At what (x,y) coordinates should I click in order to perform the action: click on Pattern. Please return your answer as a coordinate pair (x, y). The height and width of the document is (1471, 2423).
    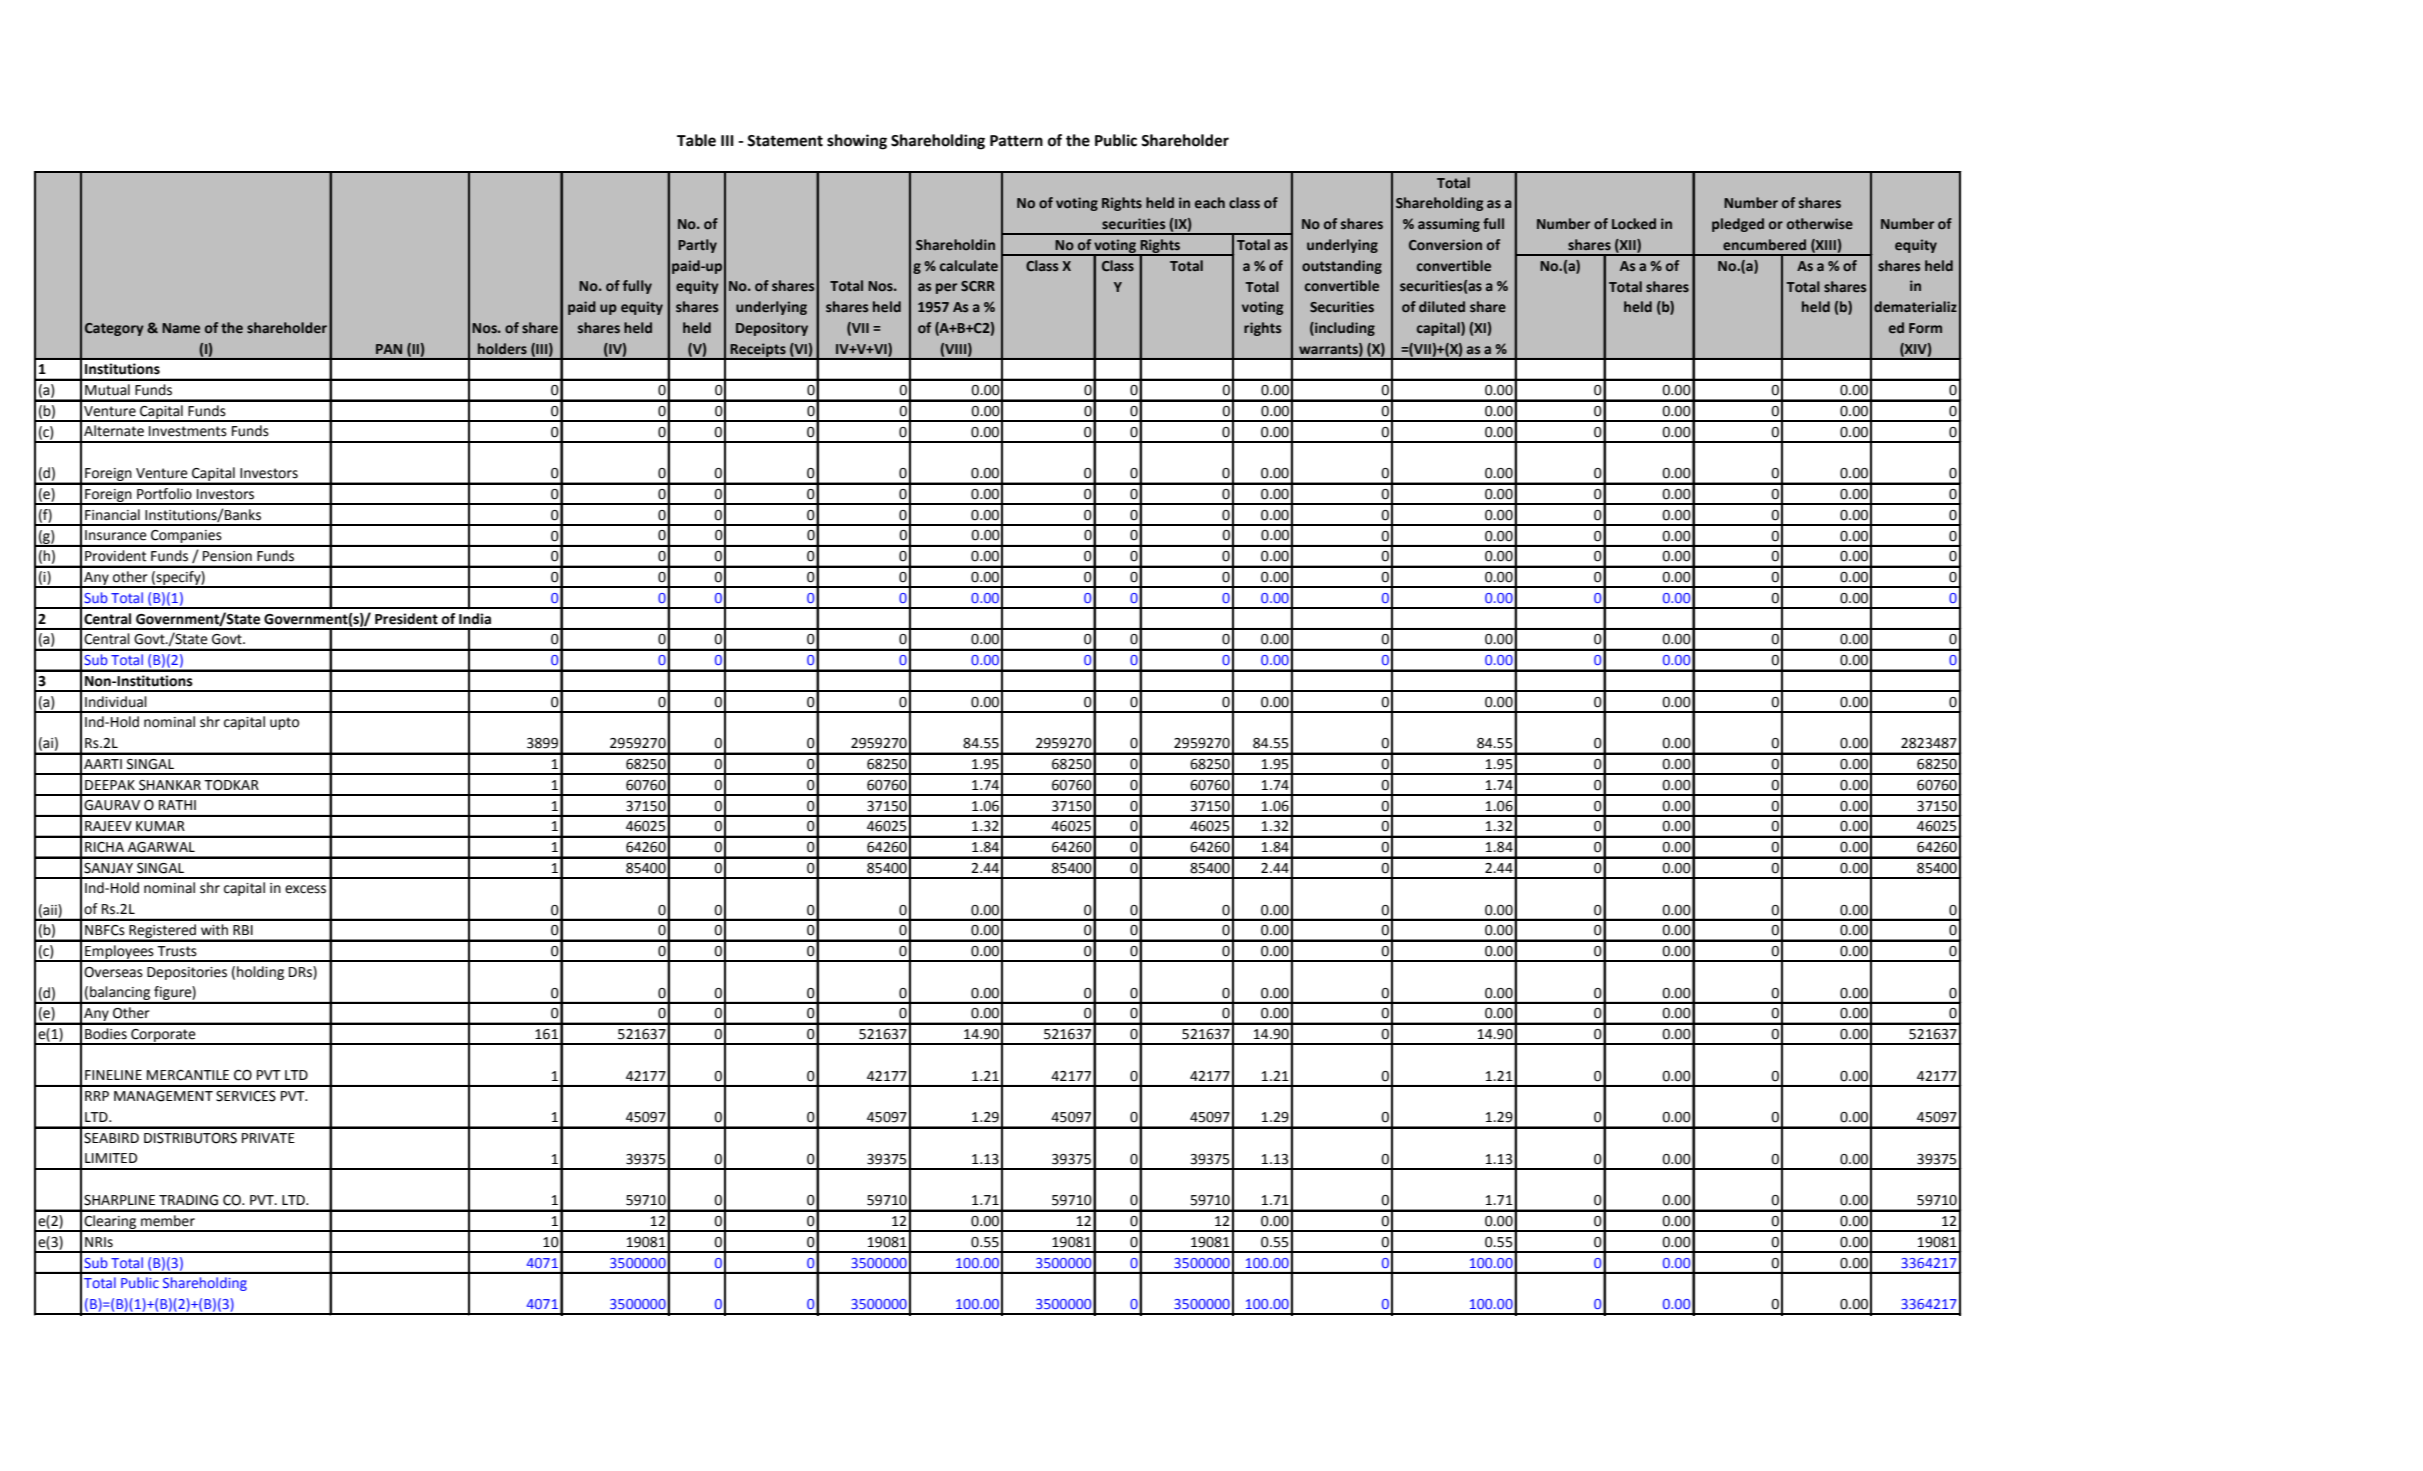
    Looking at the image, I should click on (1016, 141).
